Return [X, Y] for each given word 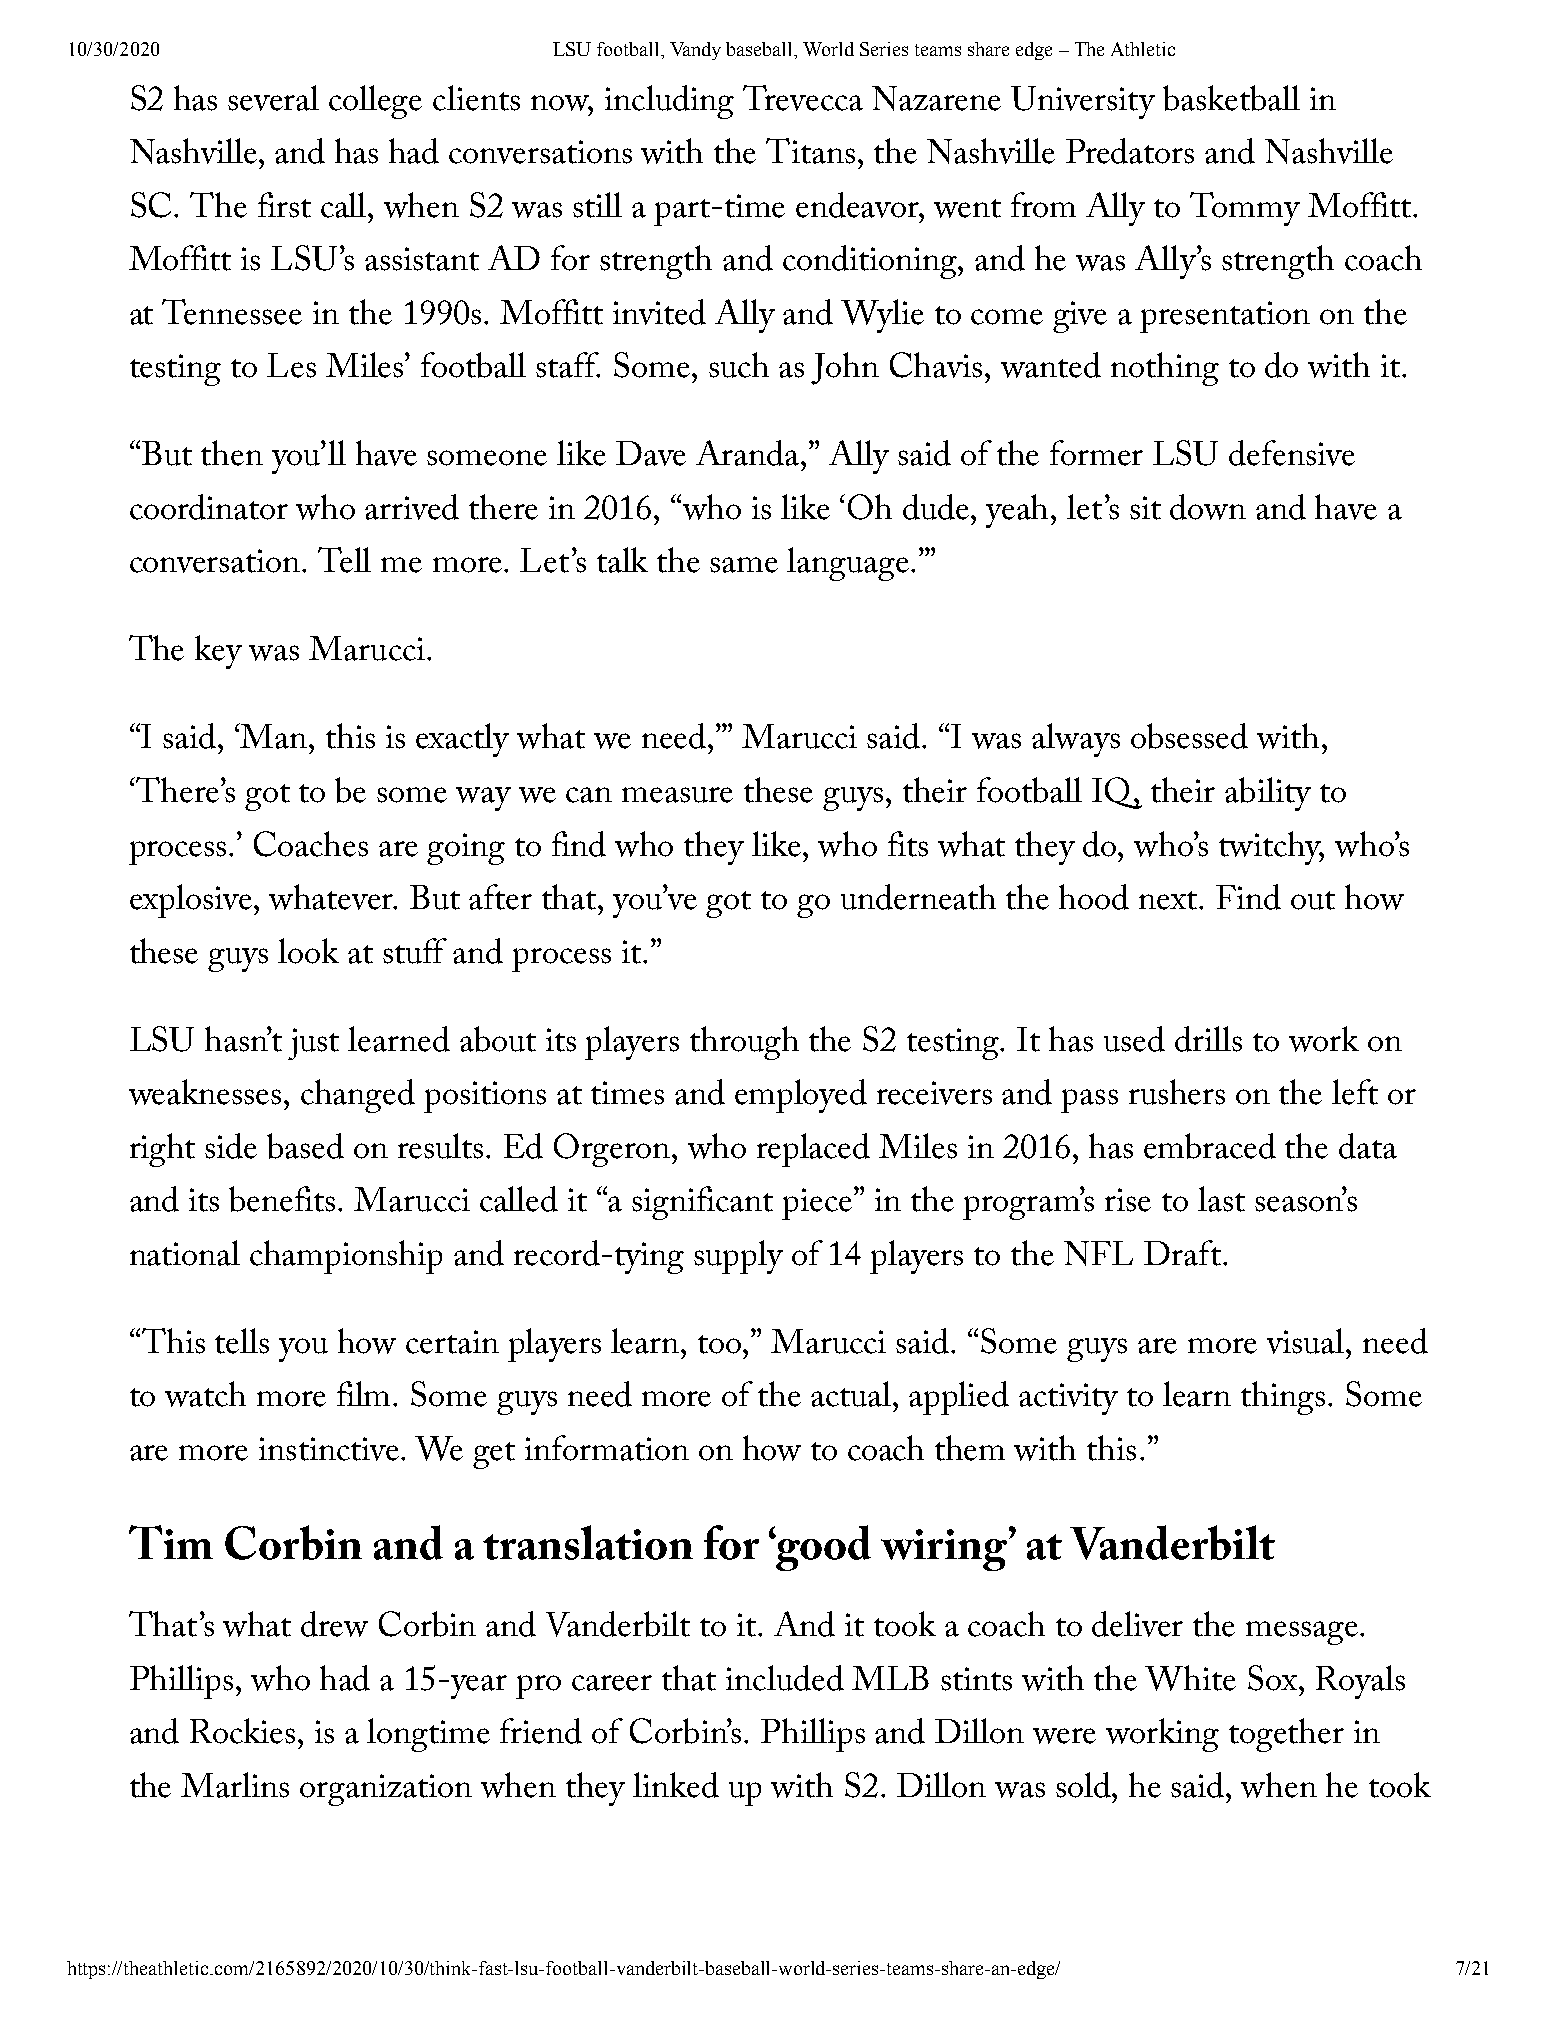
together [1286, 1735]
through [744, 1043]
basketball [1231, 98]
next [1169, 900]
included [785, 1678]
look [308, 951]
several [273, 98]
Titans [810, 151]
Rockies [242, 1731]
